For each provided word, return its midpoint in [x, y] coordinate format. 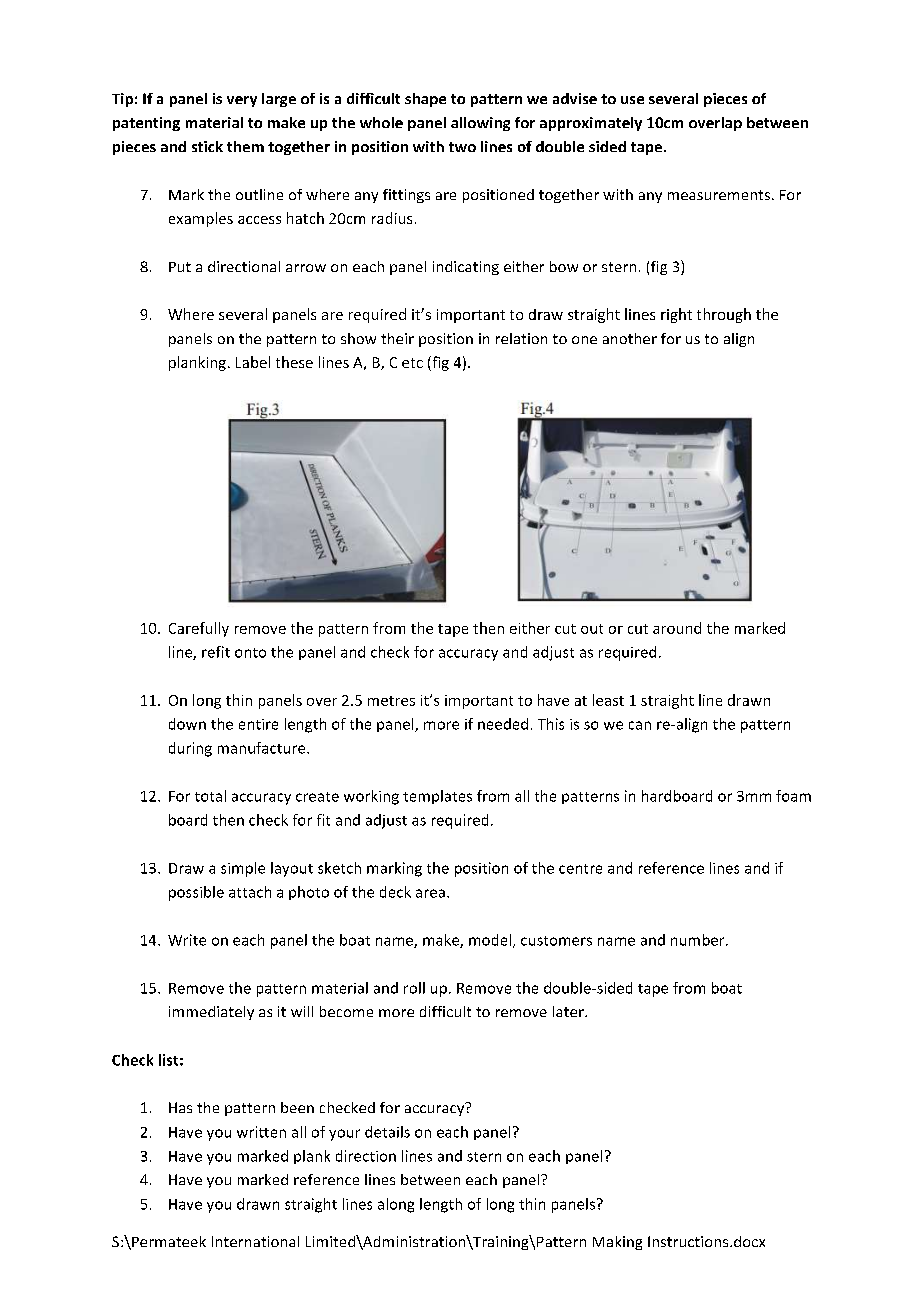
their [397, 338]
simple [243, 869]
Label [253, 362]
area [430, 893]
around [677, 628]
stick [207, 146]
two [462, 147]
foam [793, 796]
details [387, 1132]
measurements [719, 195]
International [255, 1241]
